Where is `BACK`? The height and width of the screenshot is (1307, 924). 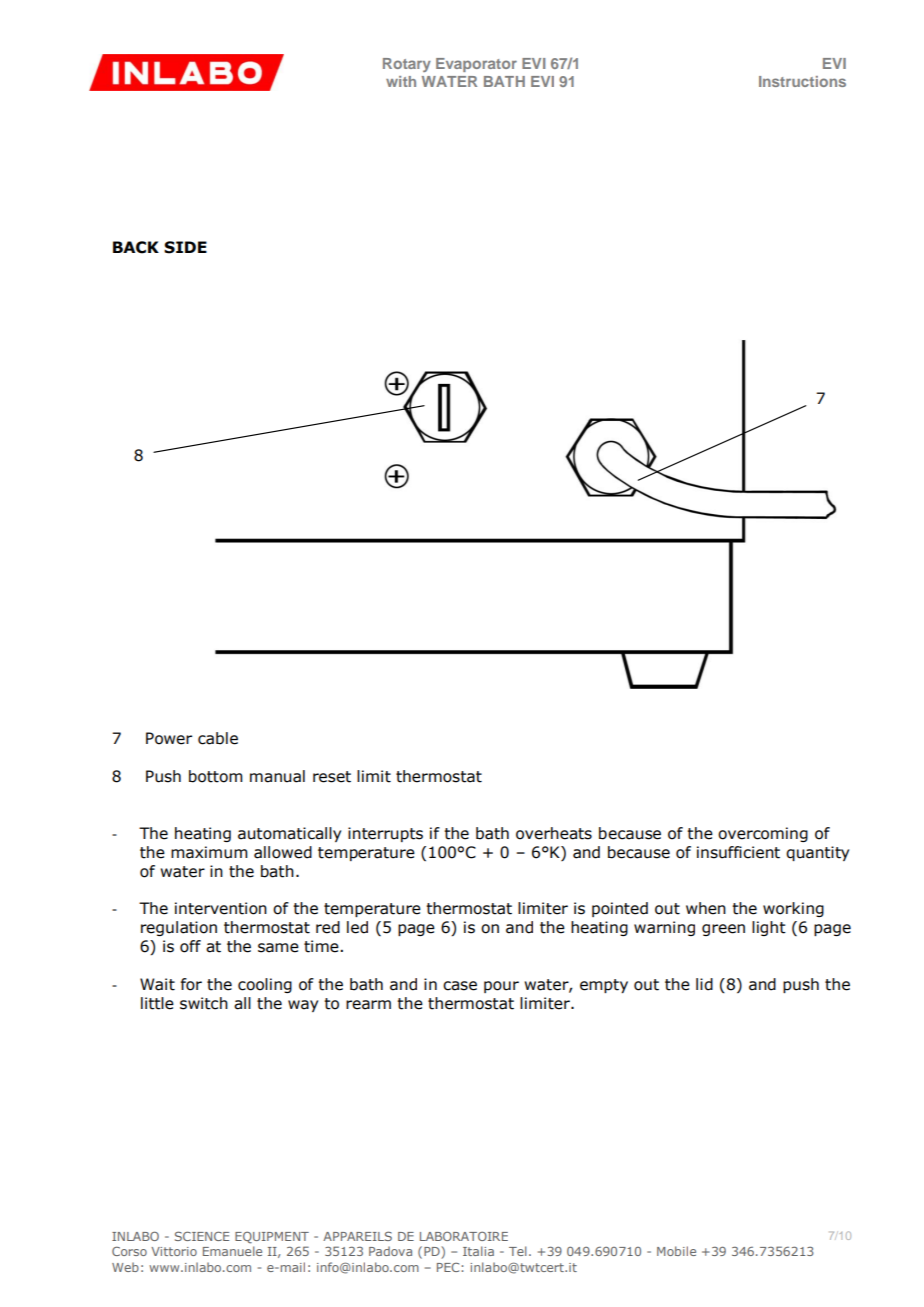 BACK is located at coordinates (136, 247).
